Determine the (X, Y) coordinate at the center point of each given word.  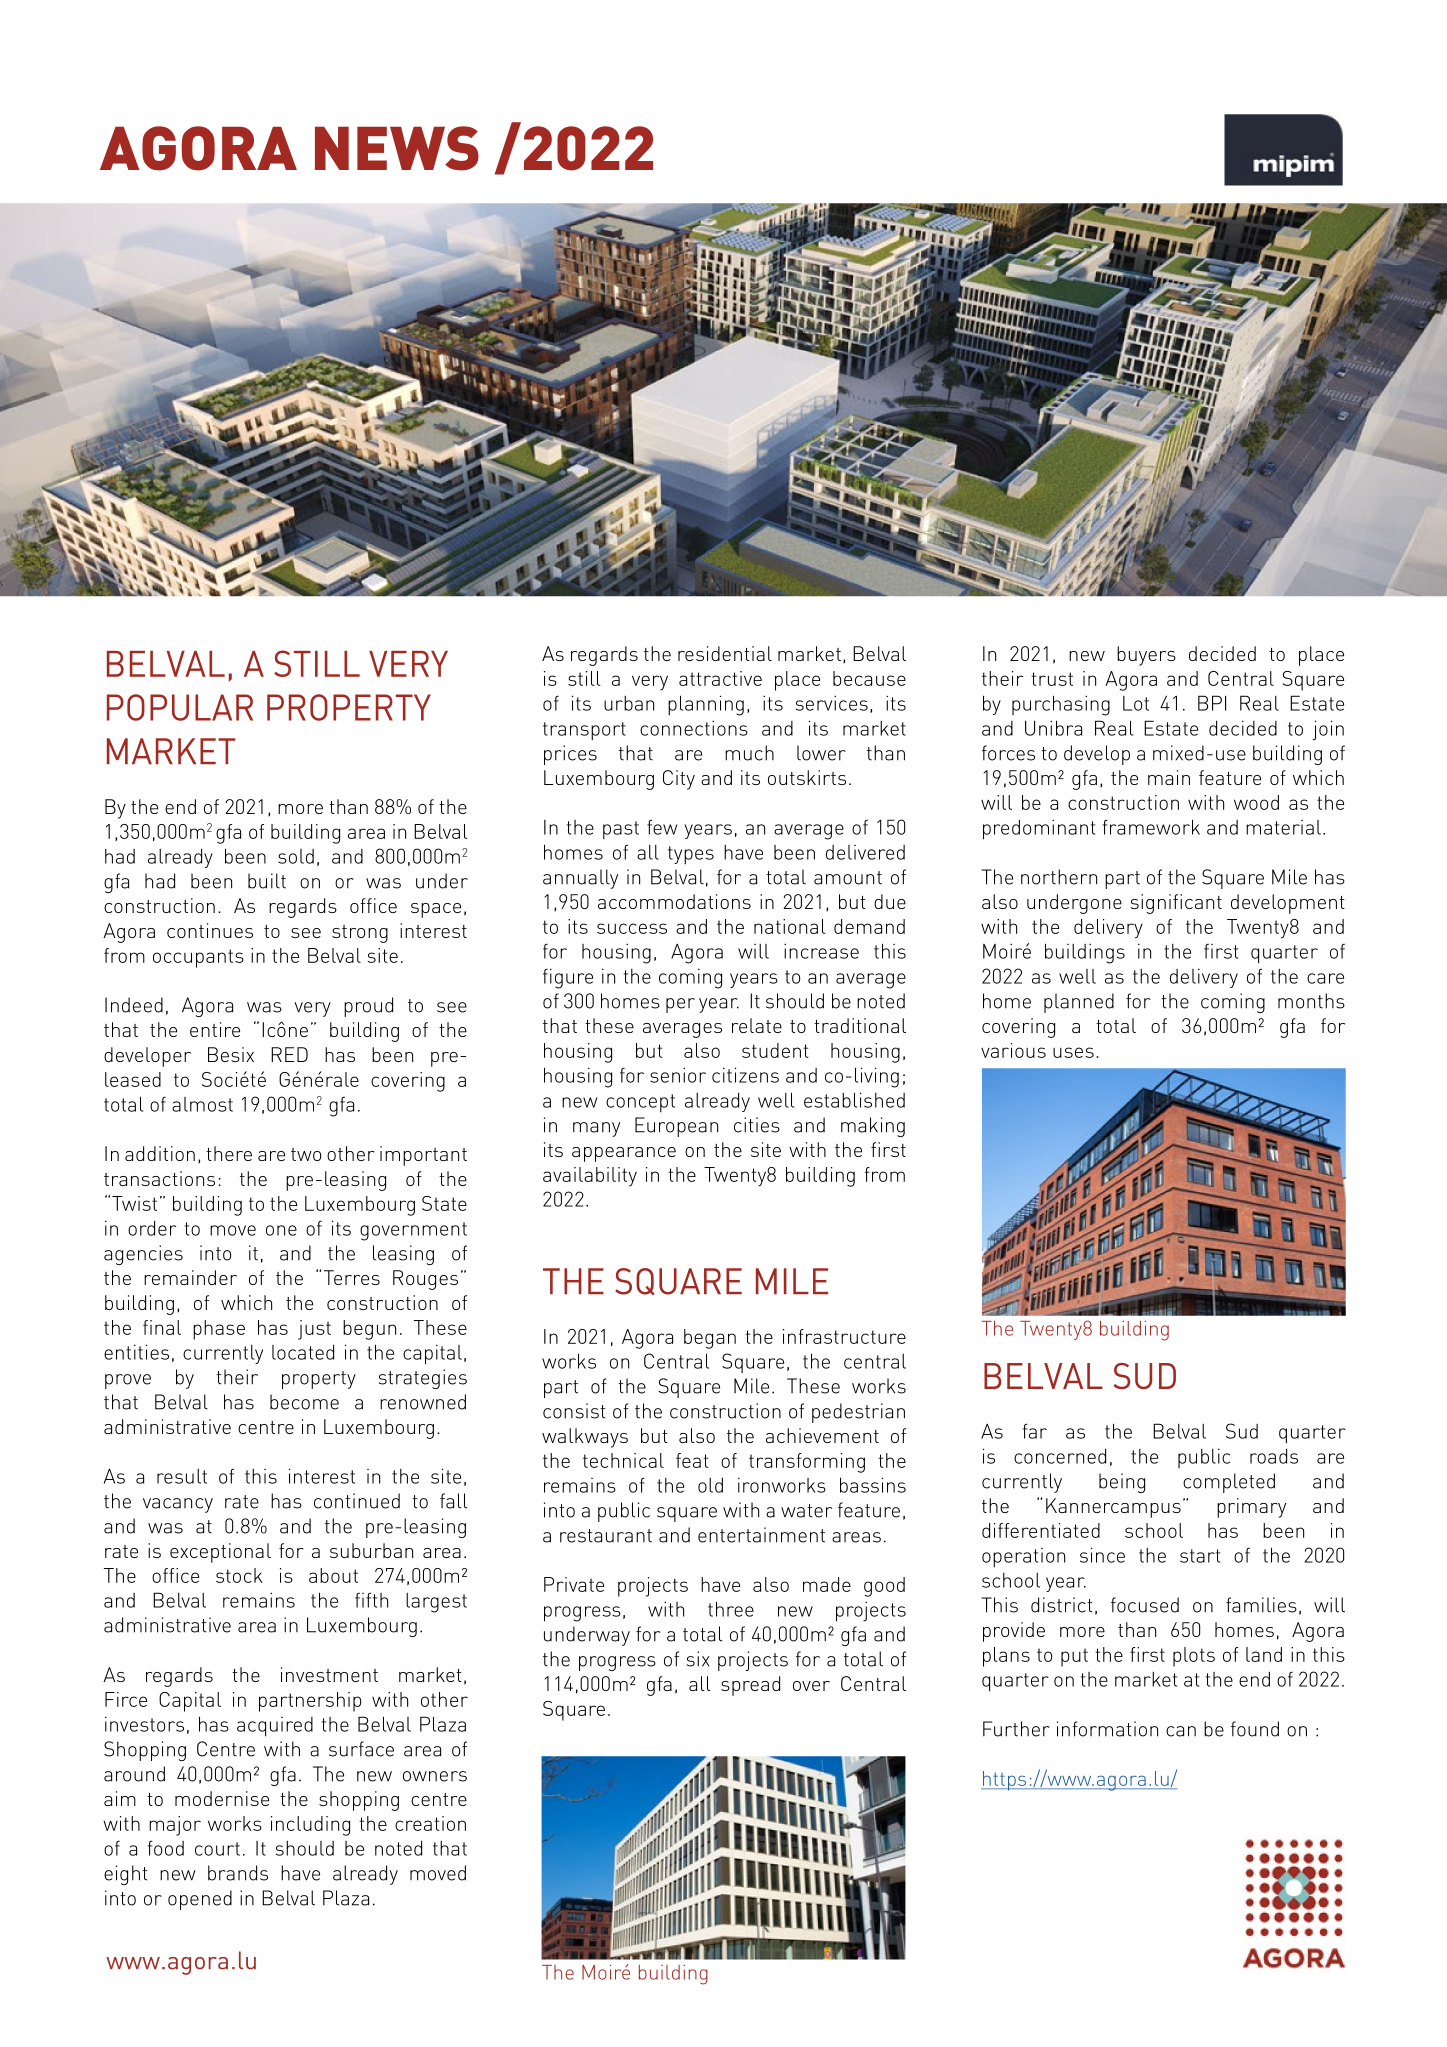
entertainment (761, 1535)
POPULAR (180, 707)
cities (757, 1125)
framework (1151, 827)
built (267, 881)
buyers (1146, 656)
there (229, 1153)
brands (238, 1873)
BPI (1212, 703)
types (691, 855)
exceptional (220, 1553)
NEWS (397, 148)
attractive (720, 678)
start (1200, 1556)
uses (1073, 1052)
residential (725, 653)
